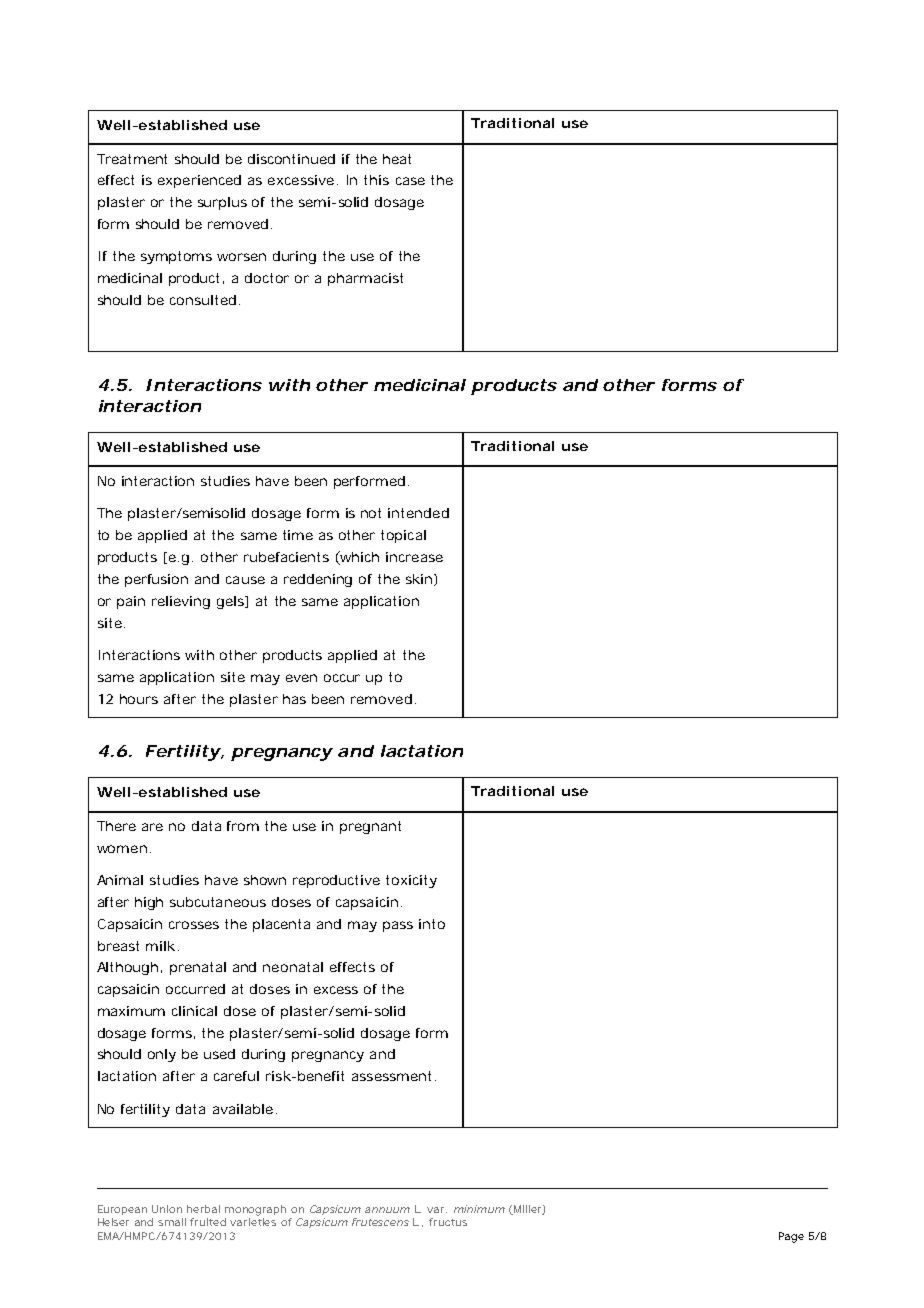 The image size is (924, 1308). Describe the element at coordinates (139, 699) in the document. I see `hours` at that location.
